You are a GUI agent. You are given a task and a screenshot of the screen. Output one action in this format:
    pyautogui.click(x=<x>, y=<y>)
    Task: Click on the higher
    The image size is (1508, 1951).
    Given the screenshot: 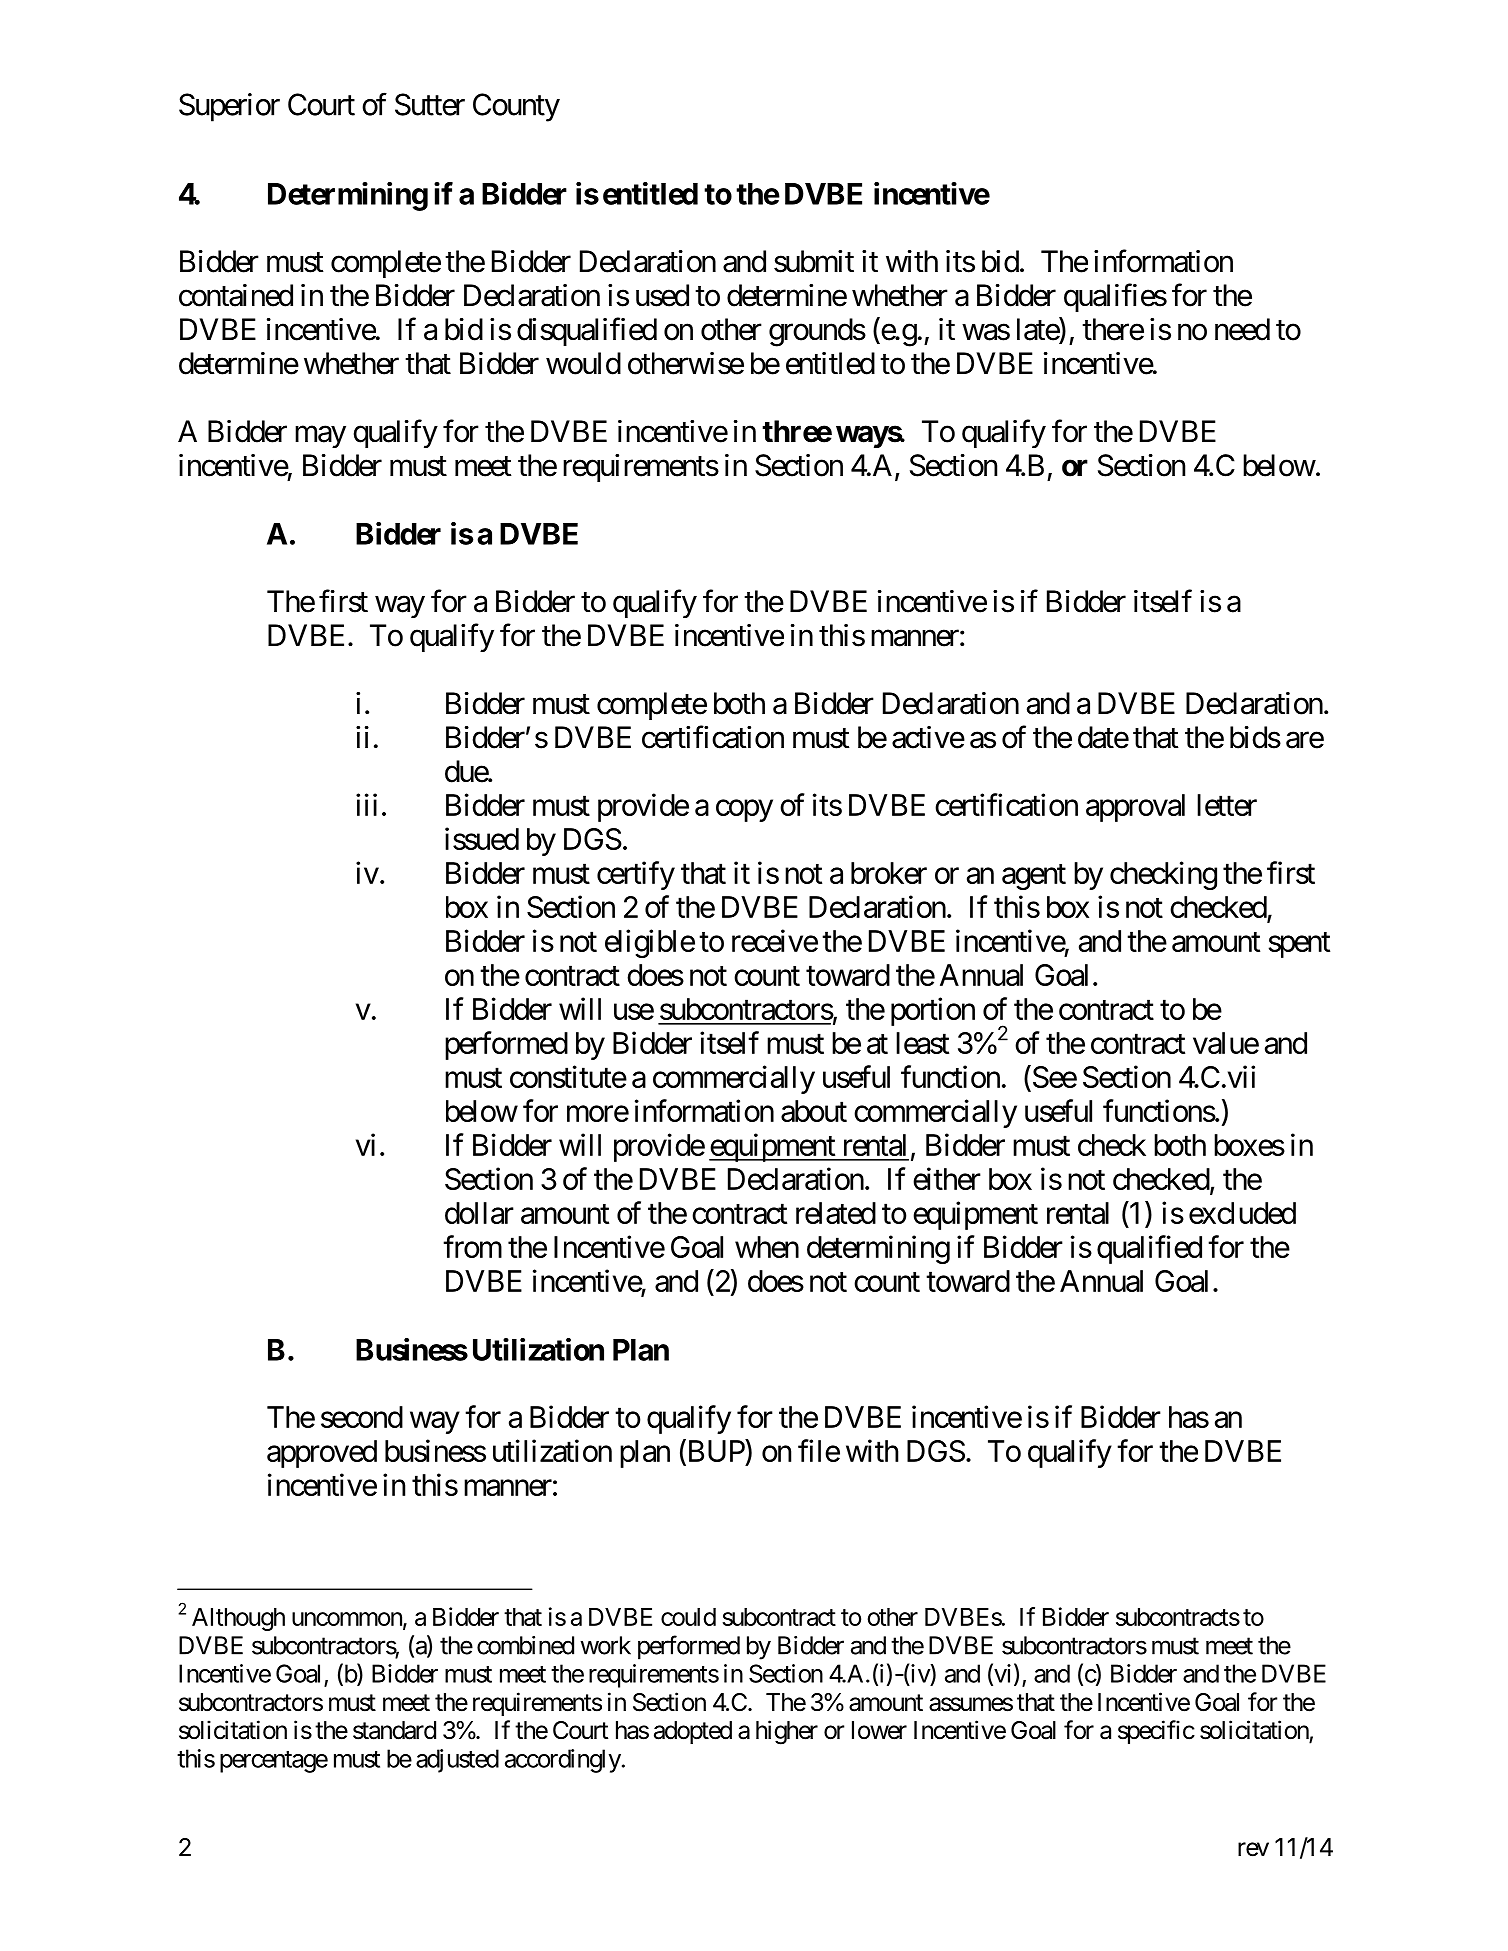 What is the action you would take?
    pyautogui.click(x=787, y=1732)
